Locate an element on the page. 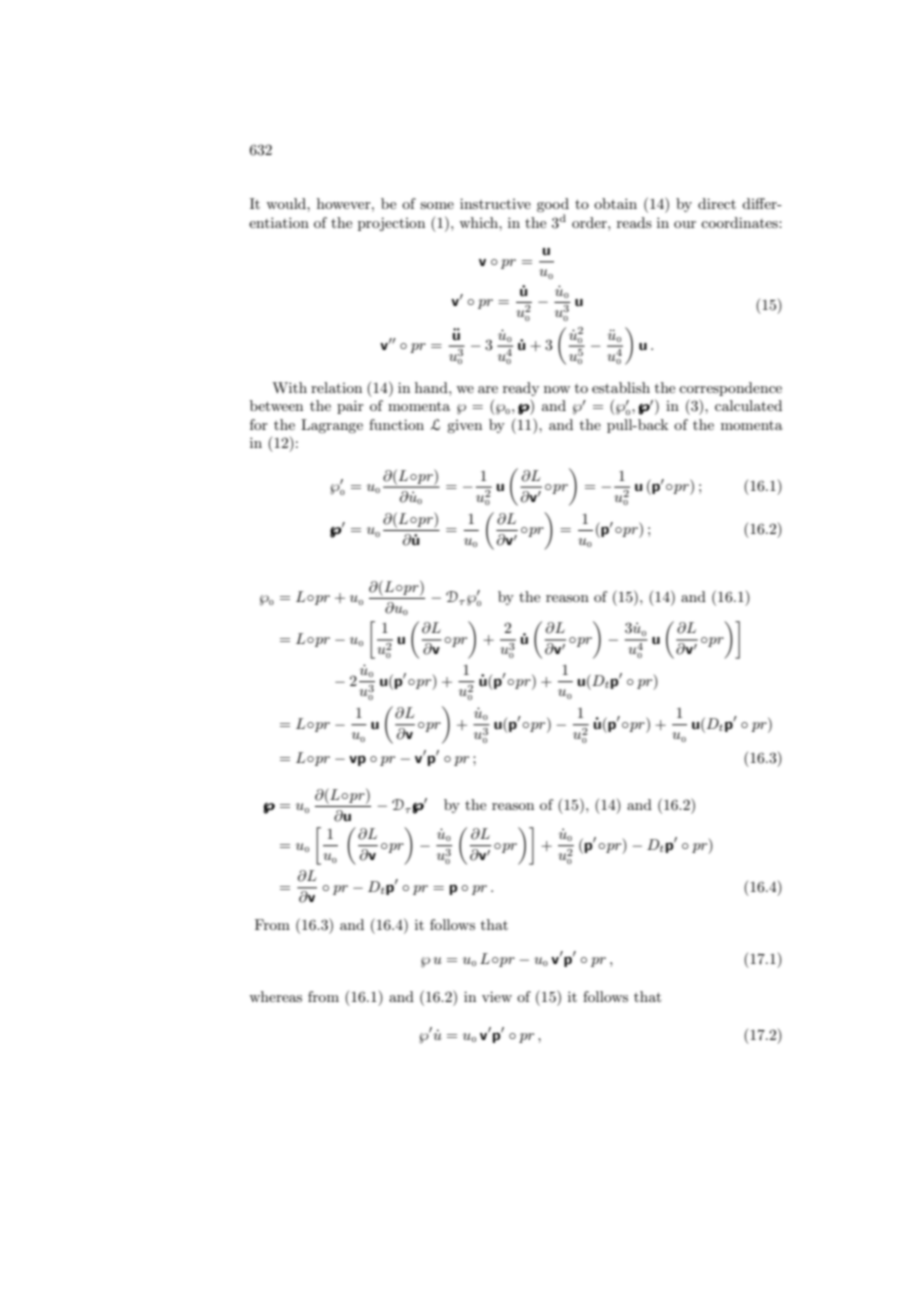 The height and width of the image is (1308, 924). for is located at coordinates (259, 424).
